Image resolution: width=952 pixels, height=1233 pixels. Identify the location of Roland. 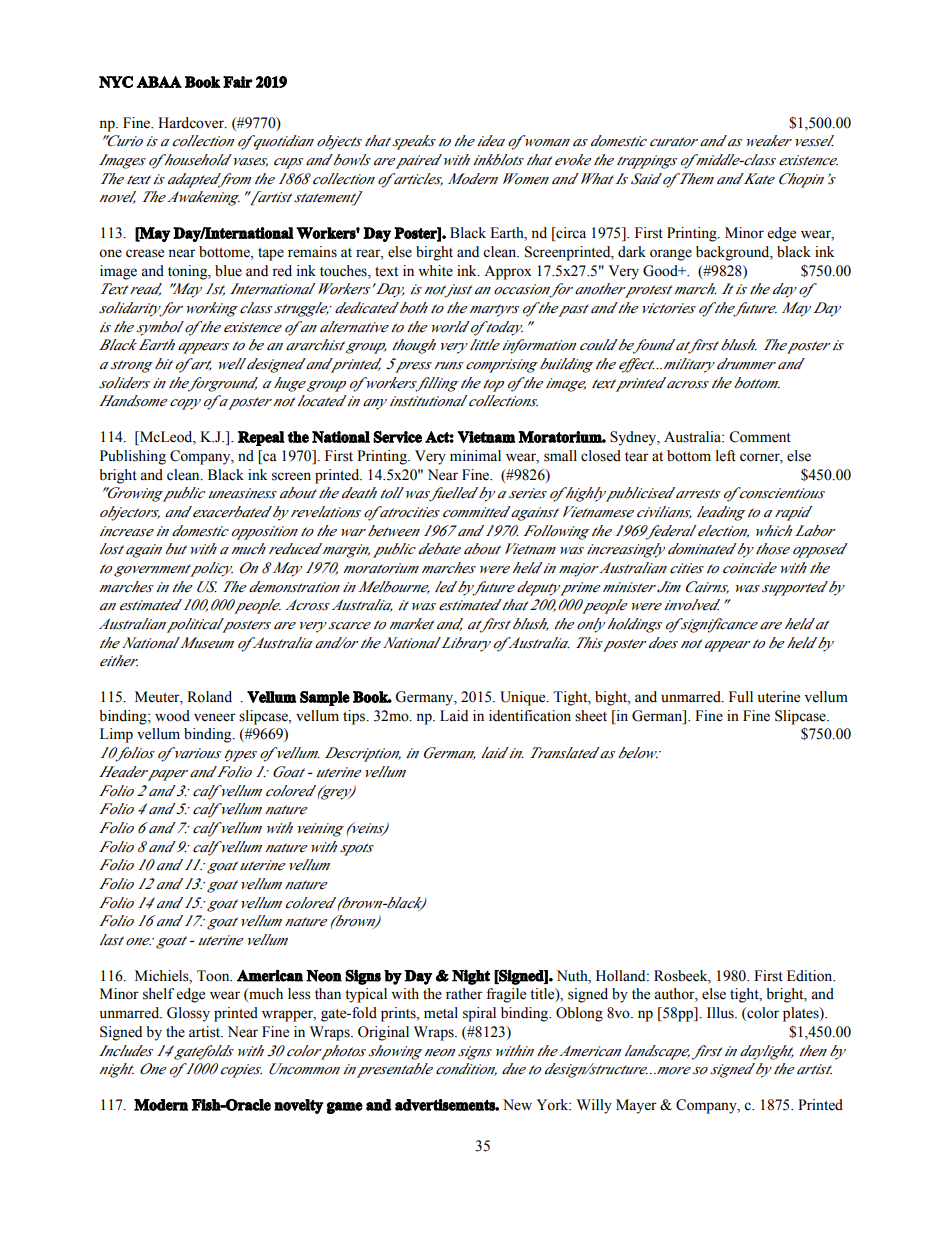
(209, 697).
